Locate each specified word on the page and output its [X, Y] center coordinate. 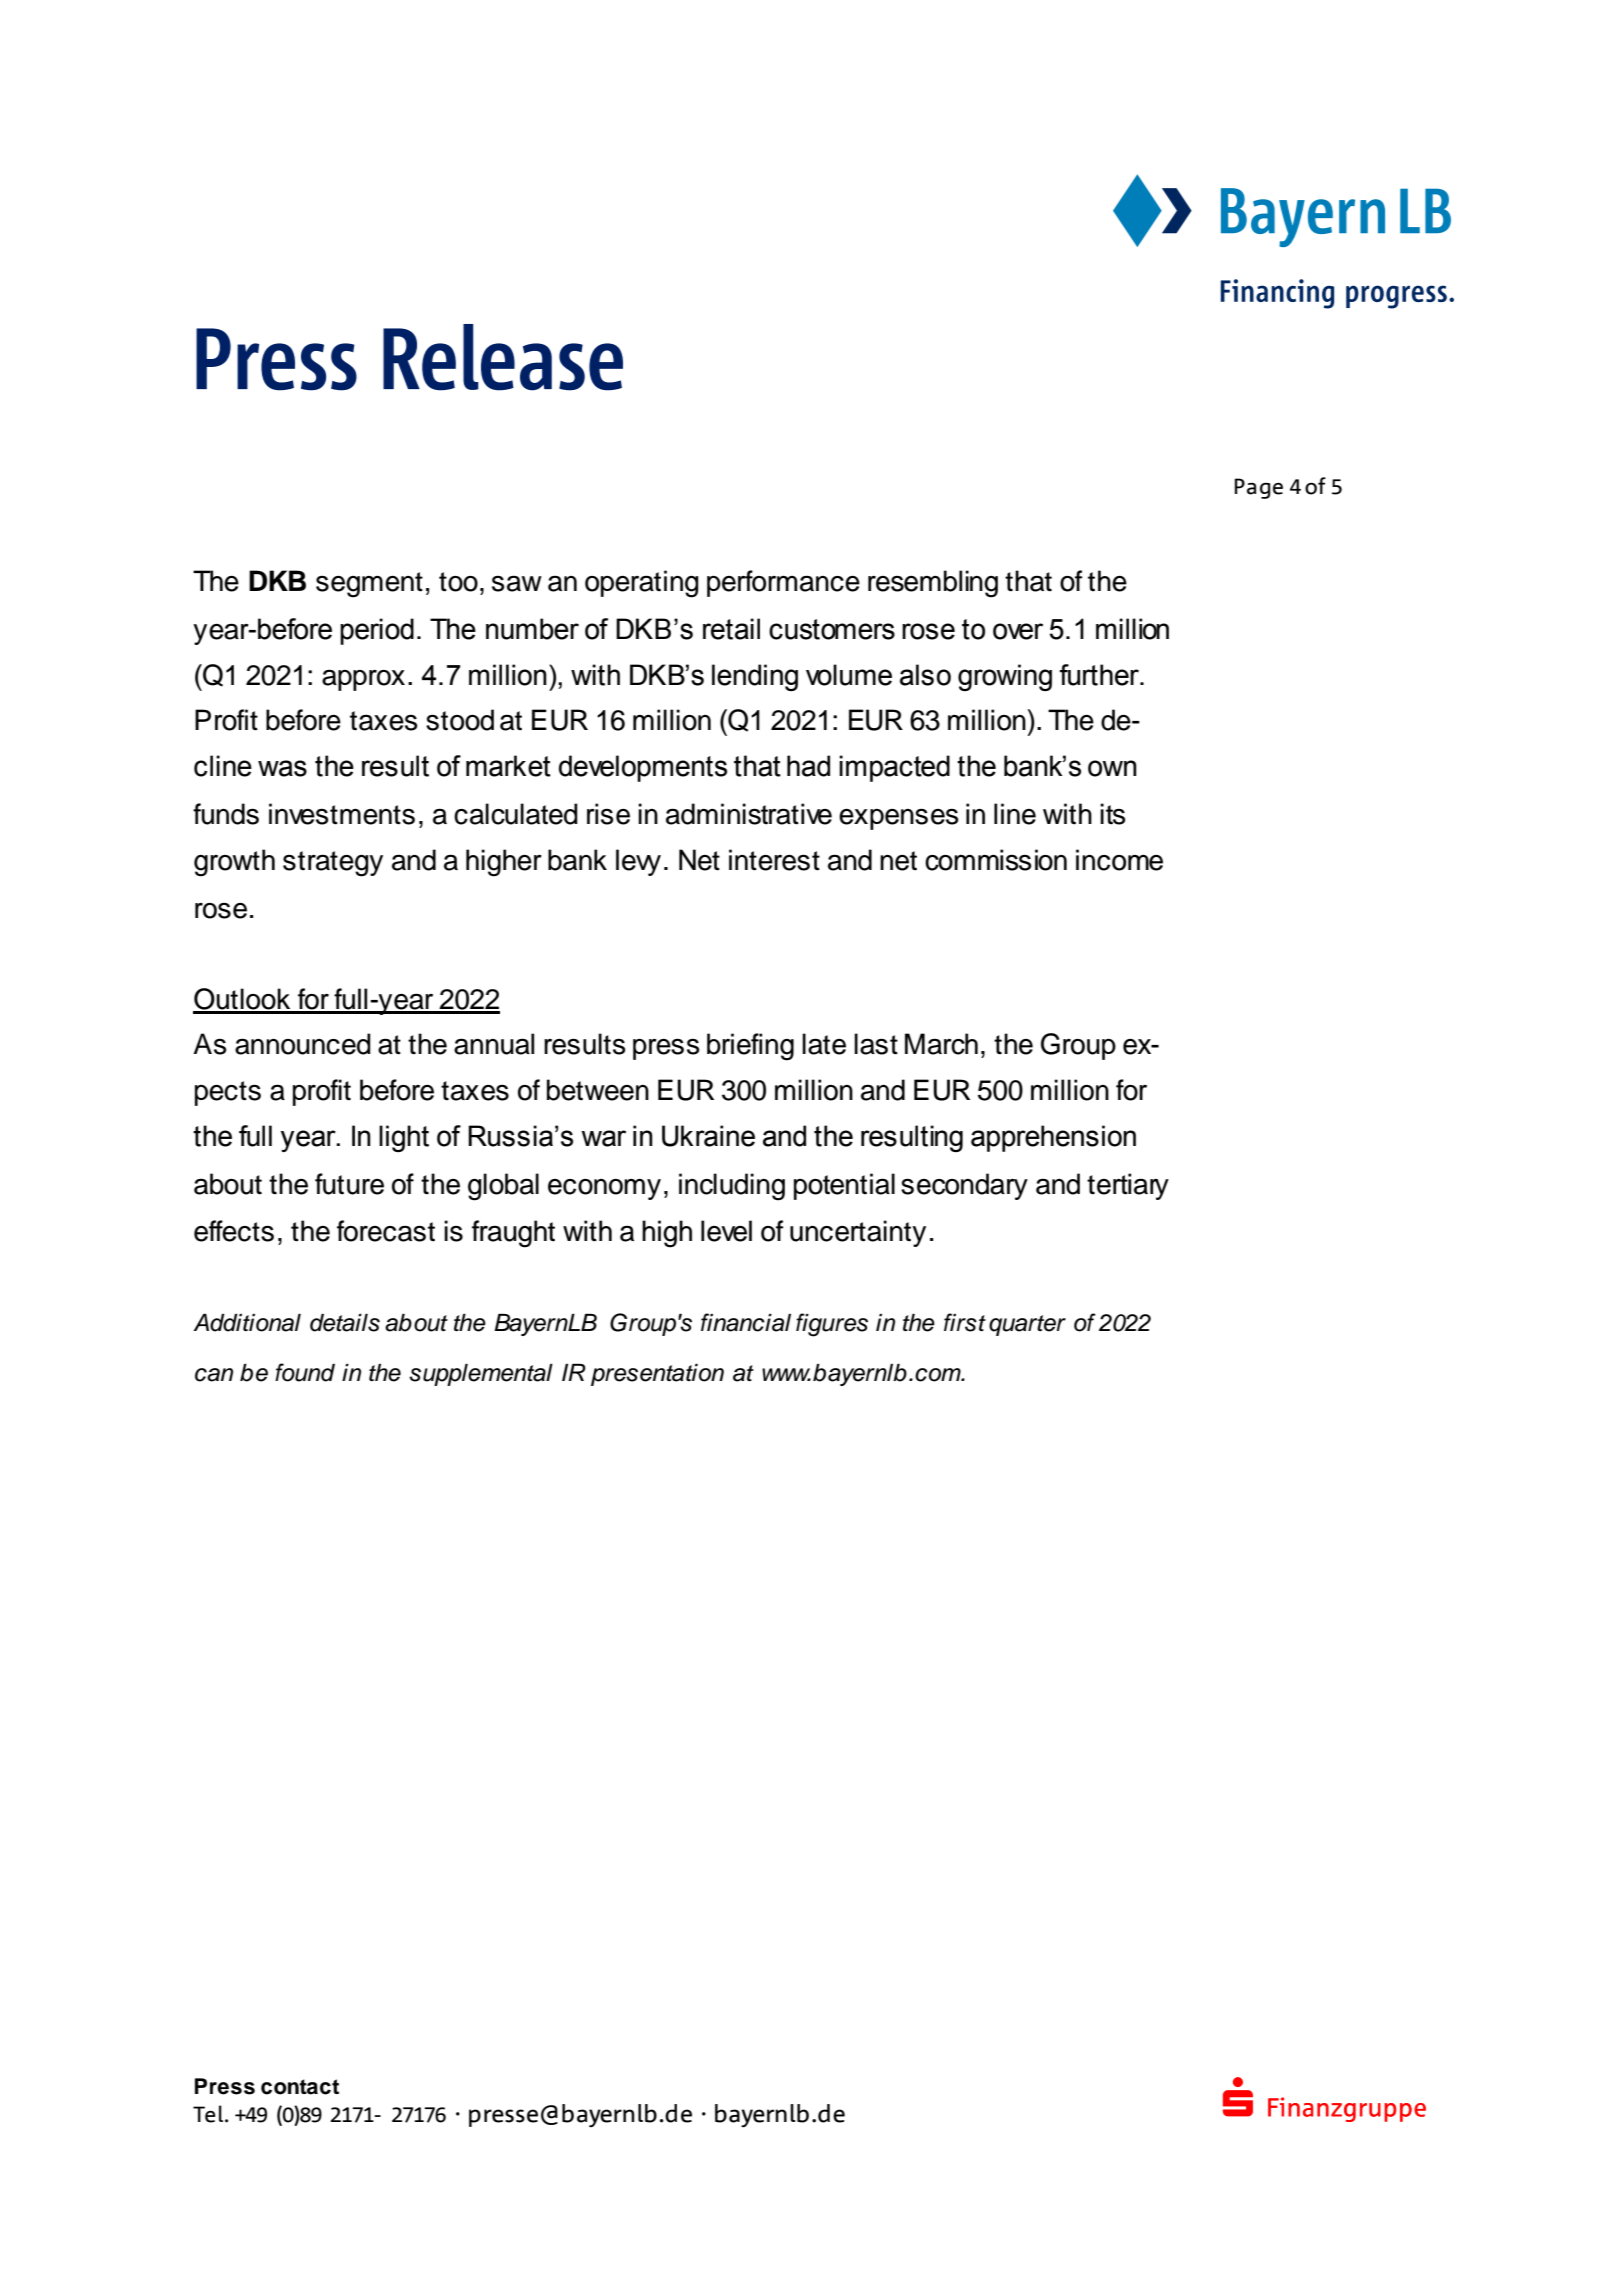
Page [1259, 488]
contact [300, 2087]
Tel [208, 2114]
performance [783, 583]
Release [503, 357]
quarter [1027, 1325]
